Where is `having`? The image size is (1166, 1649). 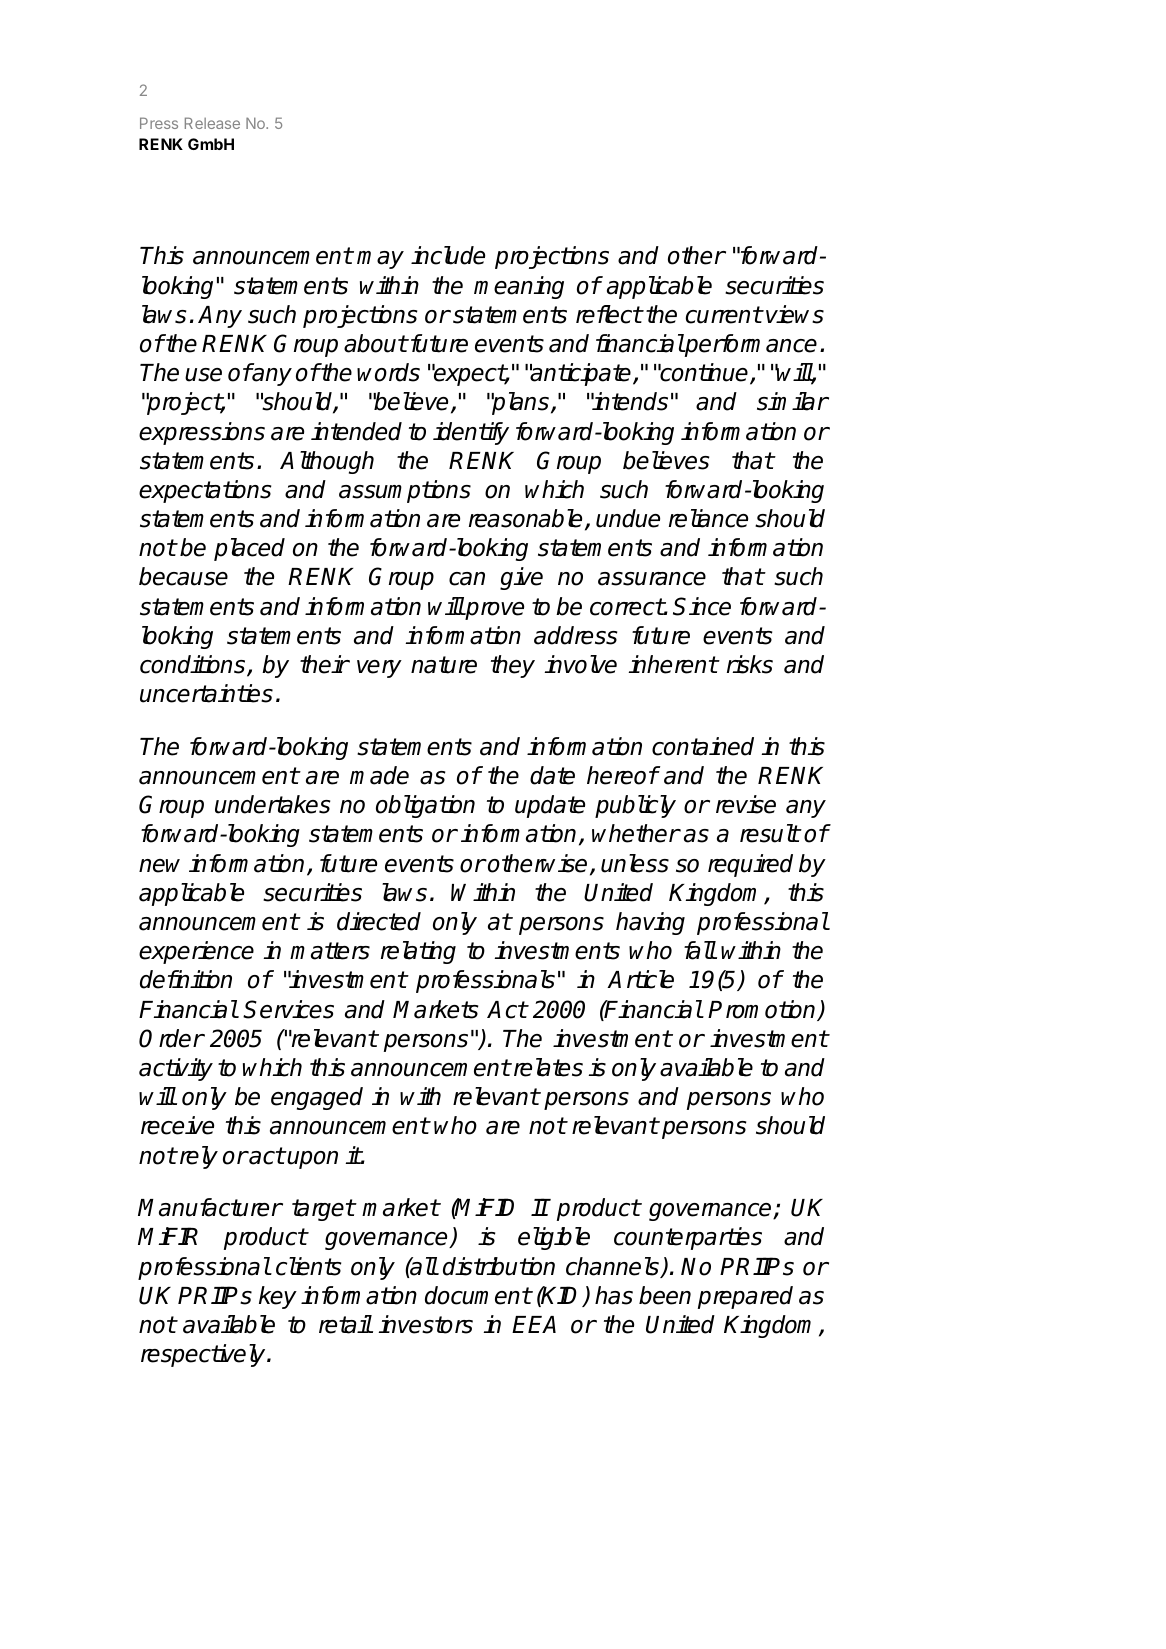 having is located at coordinates (650, 923).
